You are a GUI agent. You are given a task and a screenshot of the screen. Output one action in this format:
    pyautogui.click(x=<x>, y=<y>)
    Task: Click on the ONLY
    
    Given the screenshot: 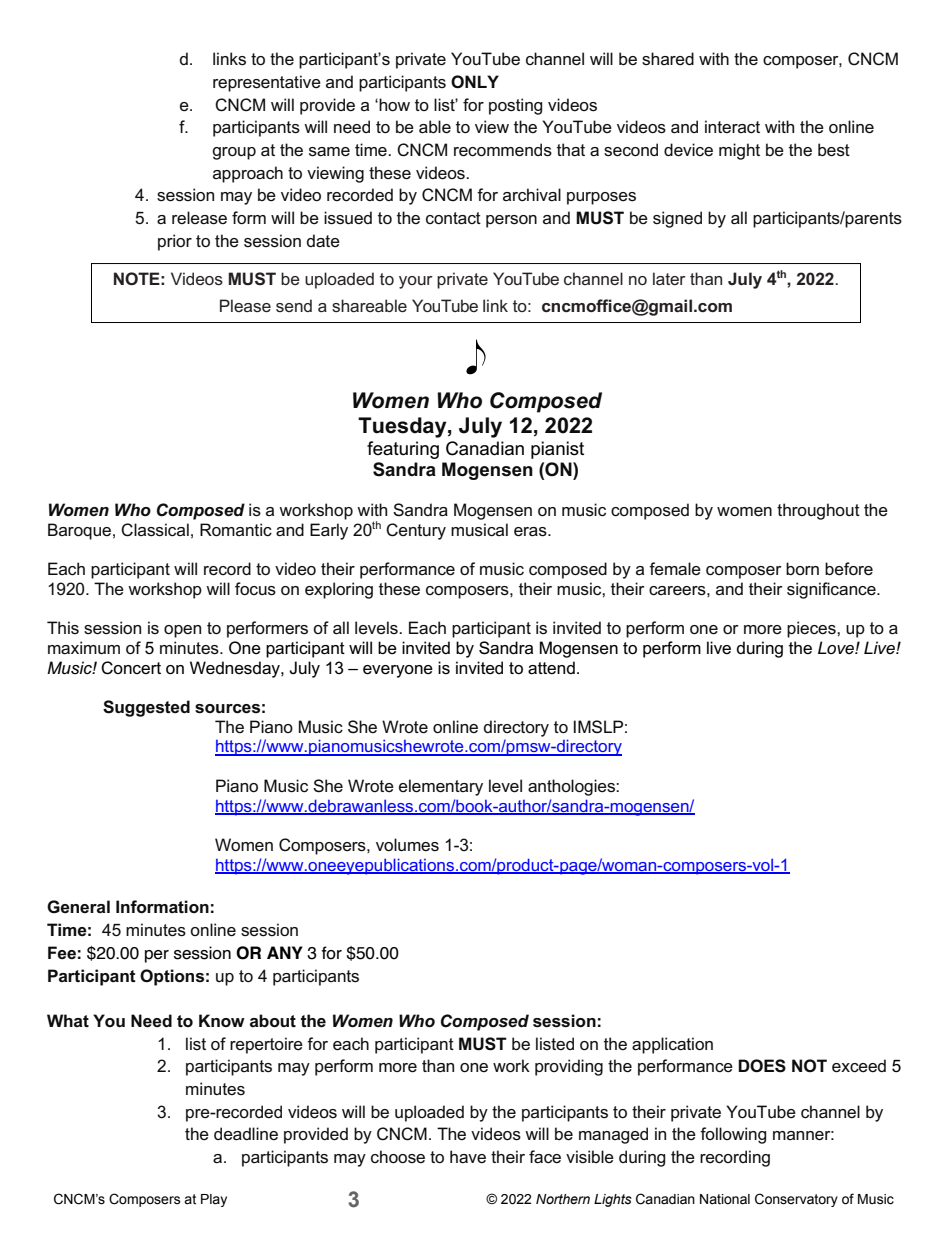 What is the action you would take?
    pyautogui.click(x=475, y=82)
